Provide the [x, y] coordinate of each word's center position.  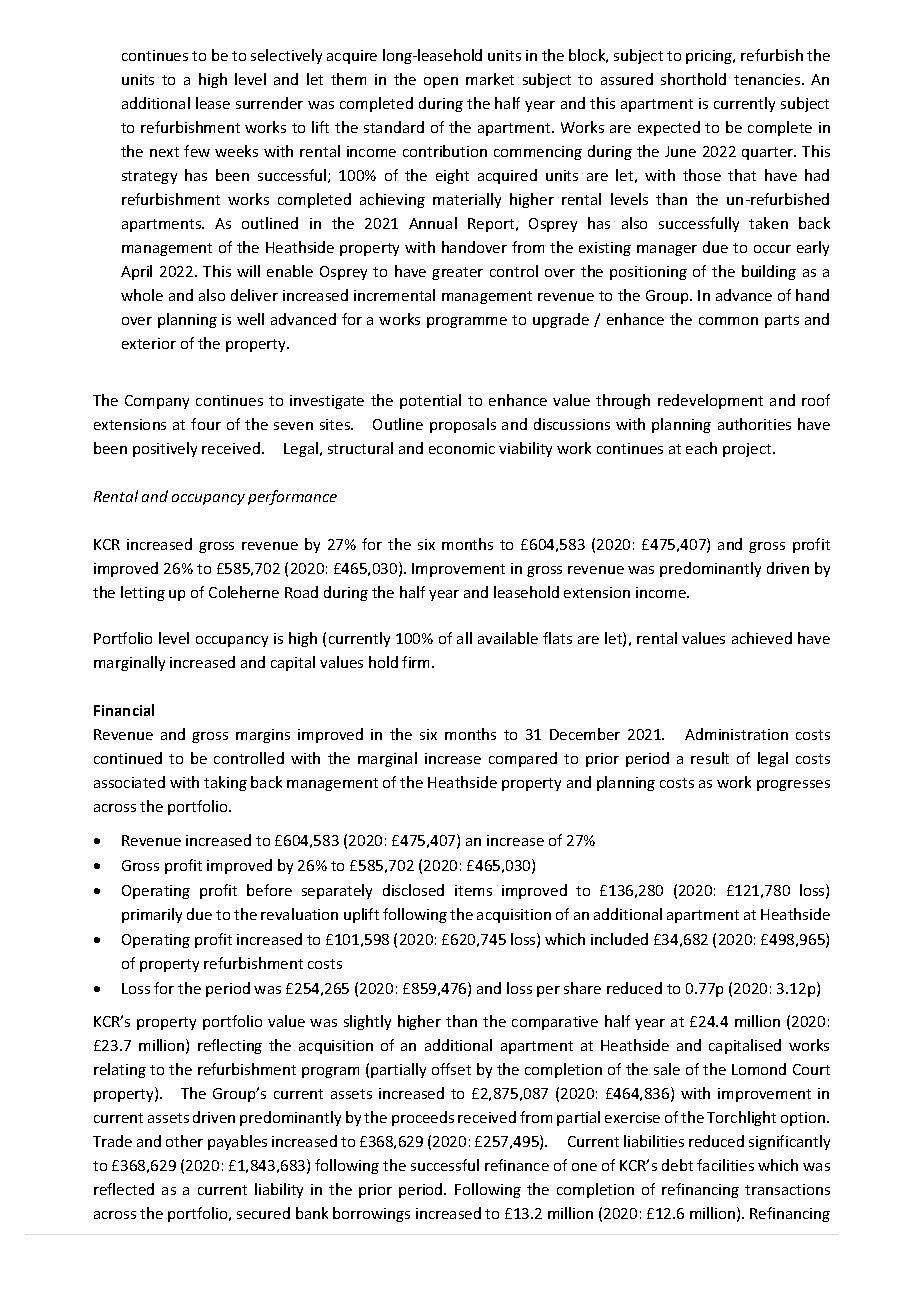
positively [165, 449]
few [197, 151]
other [184, 1141]
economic [462, 448]
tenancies [768, 79]
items [473, 890]
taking [225, 783]
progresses [793, 785]
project [748, 450]
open [441, 82]
